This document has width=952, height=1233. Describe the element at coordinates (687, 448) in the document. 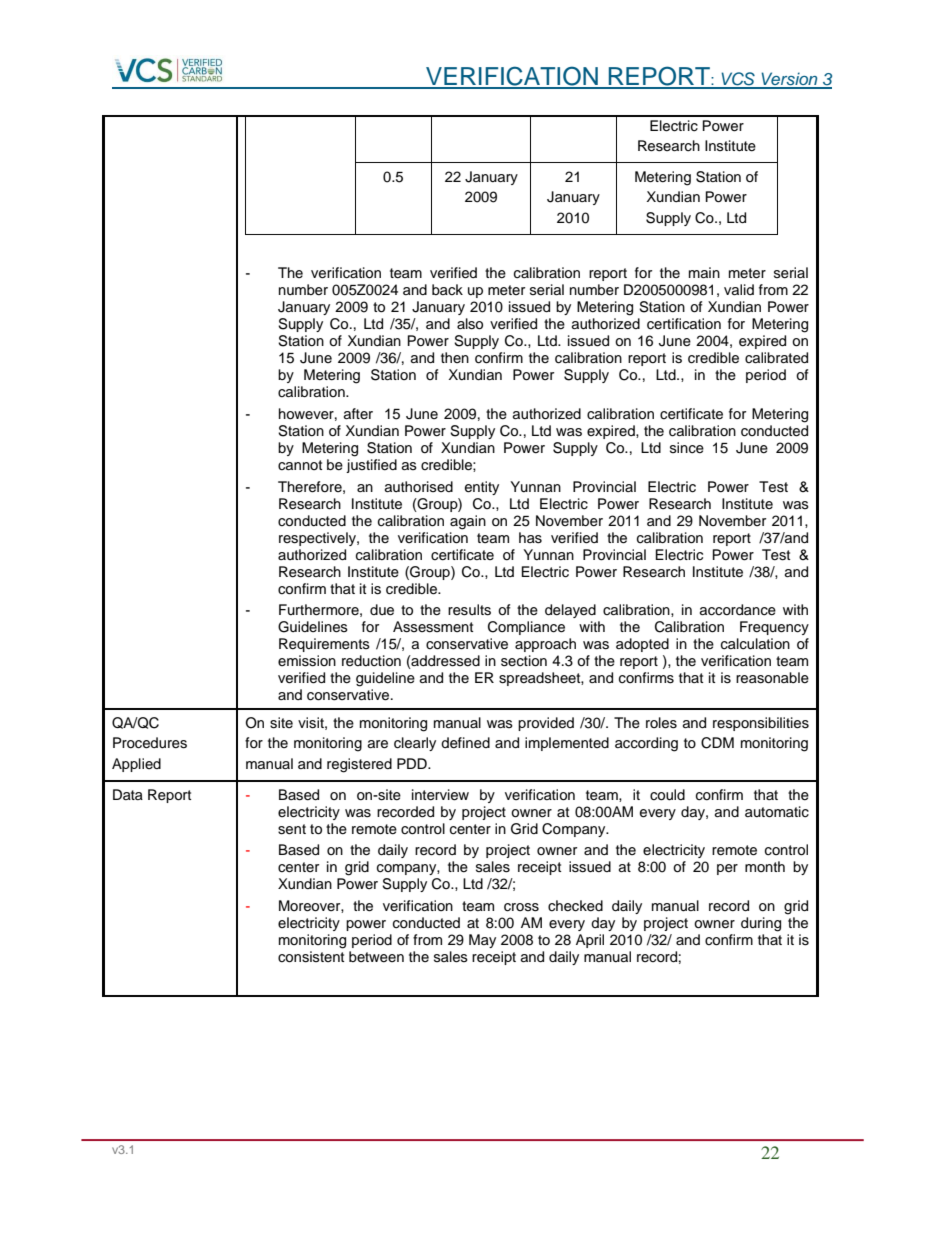

I see `since` at that location.
